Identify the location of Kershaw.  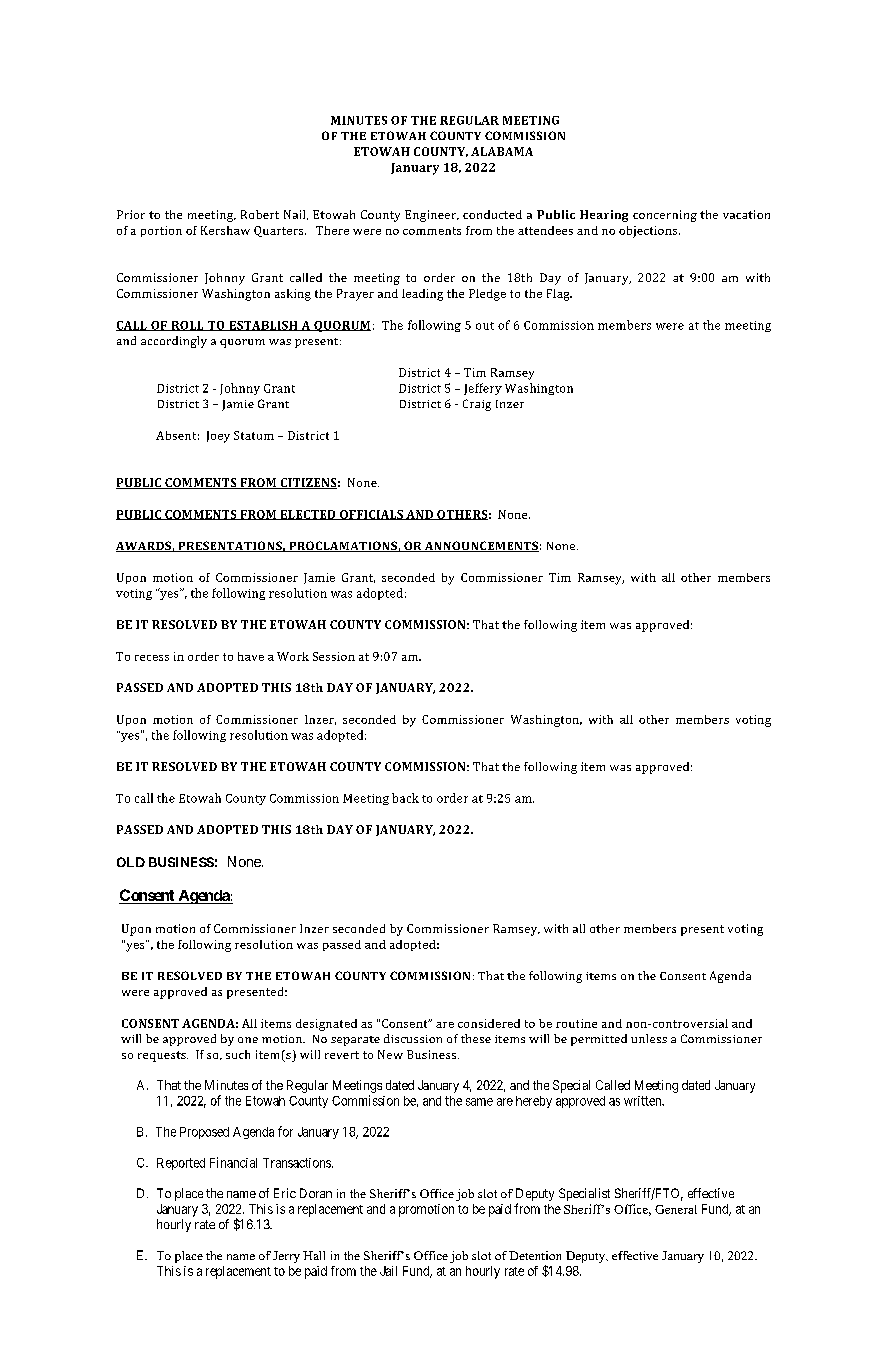
(225, 230).
